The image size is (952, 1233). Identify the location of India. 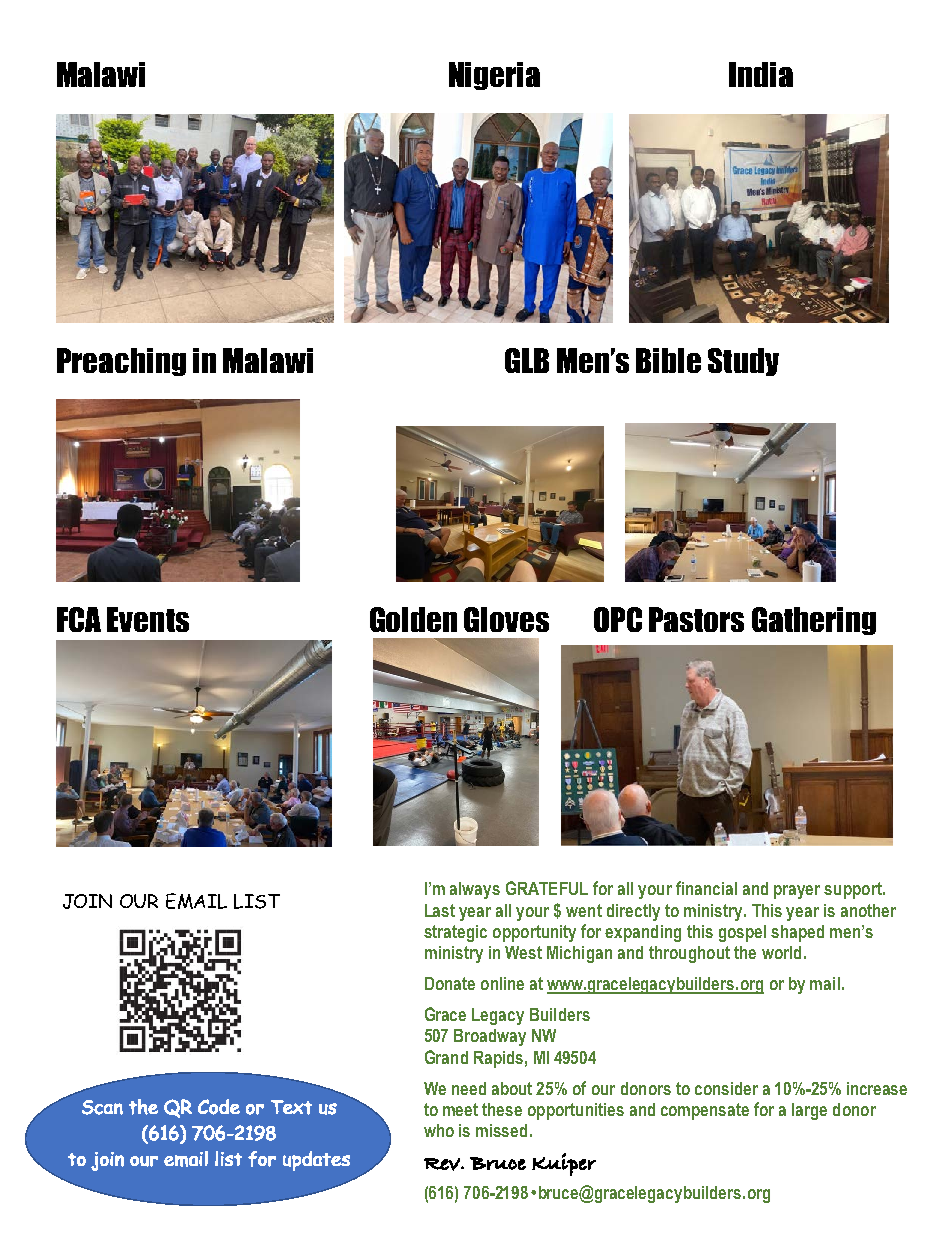
(761, 74).
